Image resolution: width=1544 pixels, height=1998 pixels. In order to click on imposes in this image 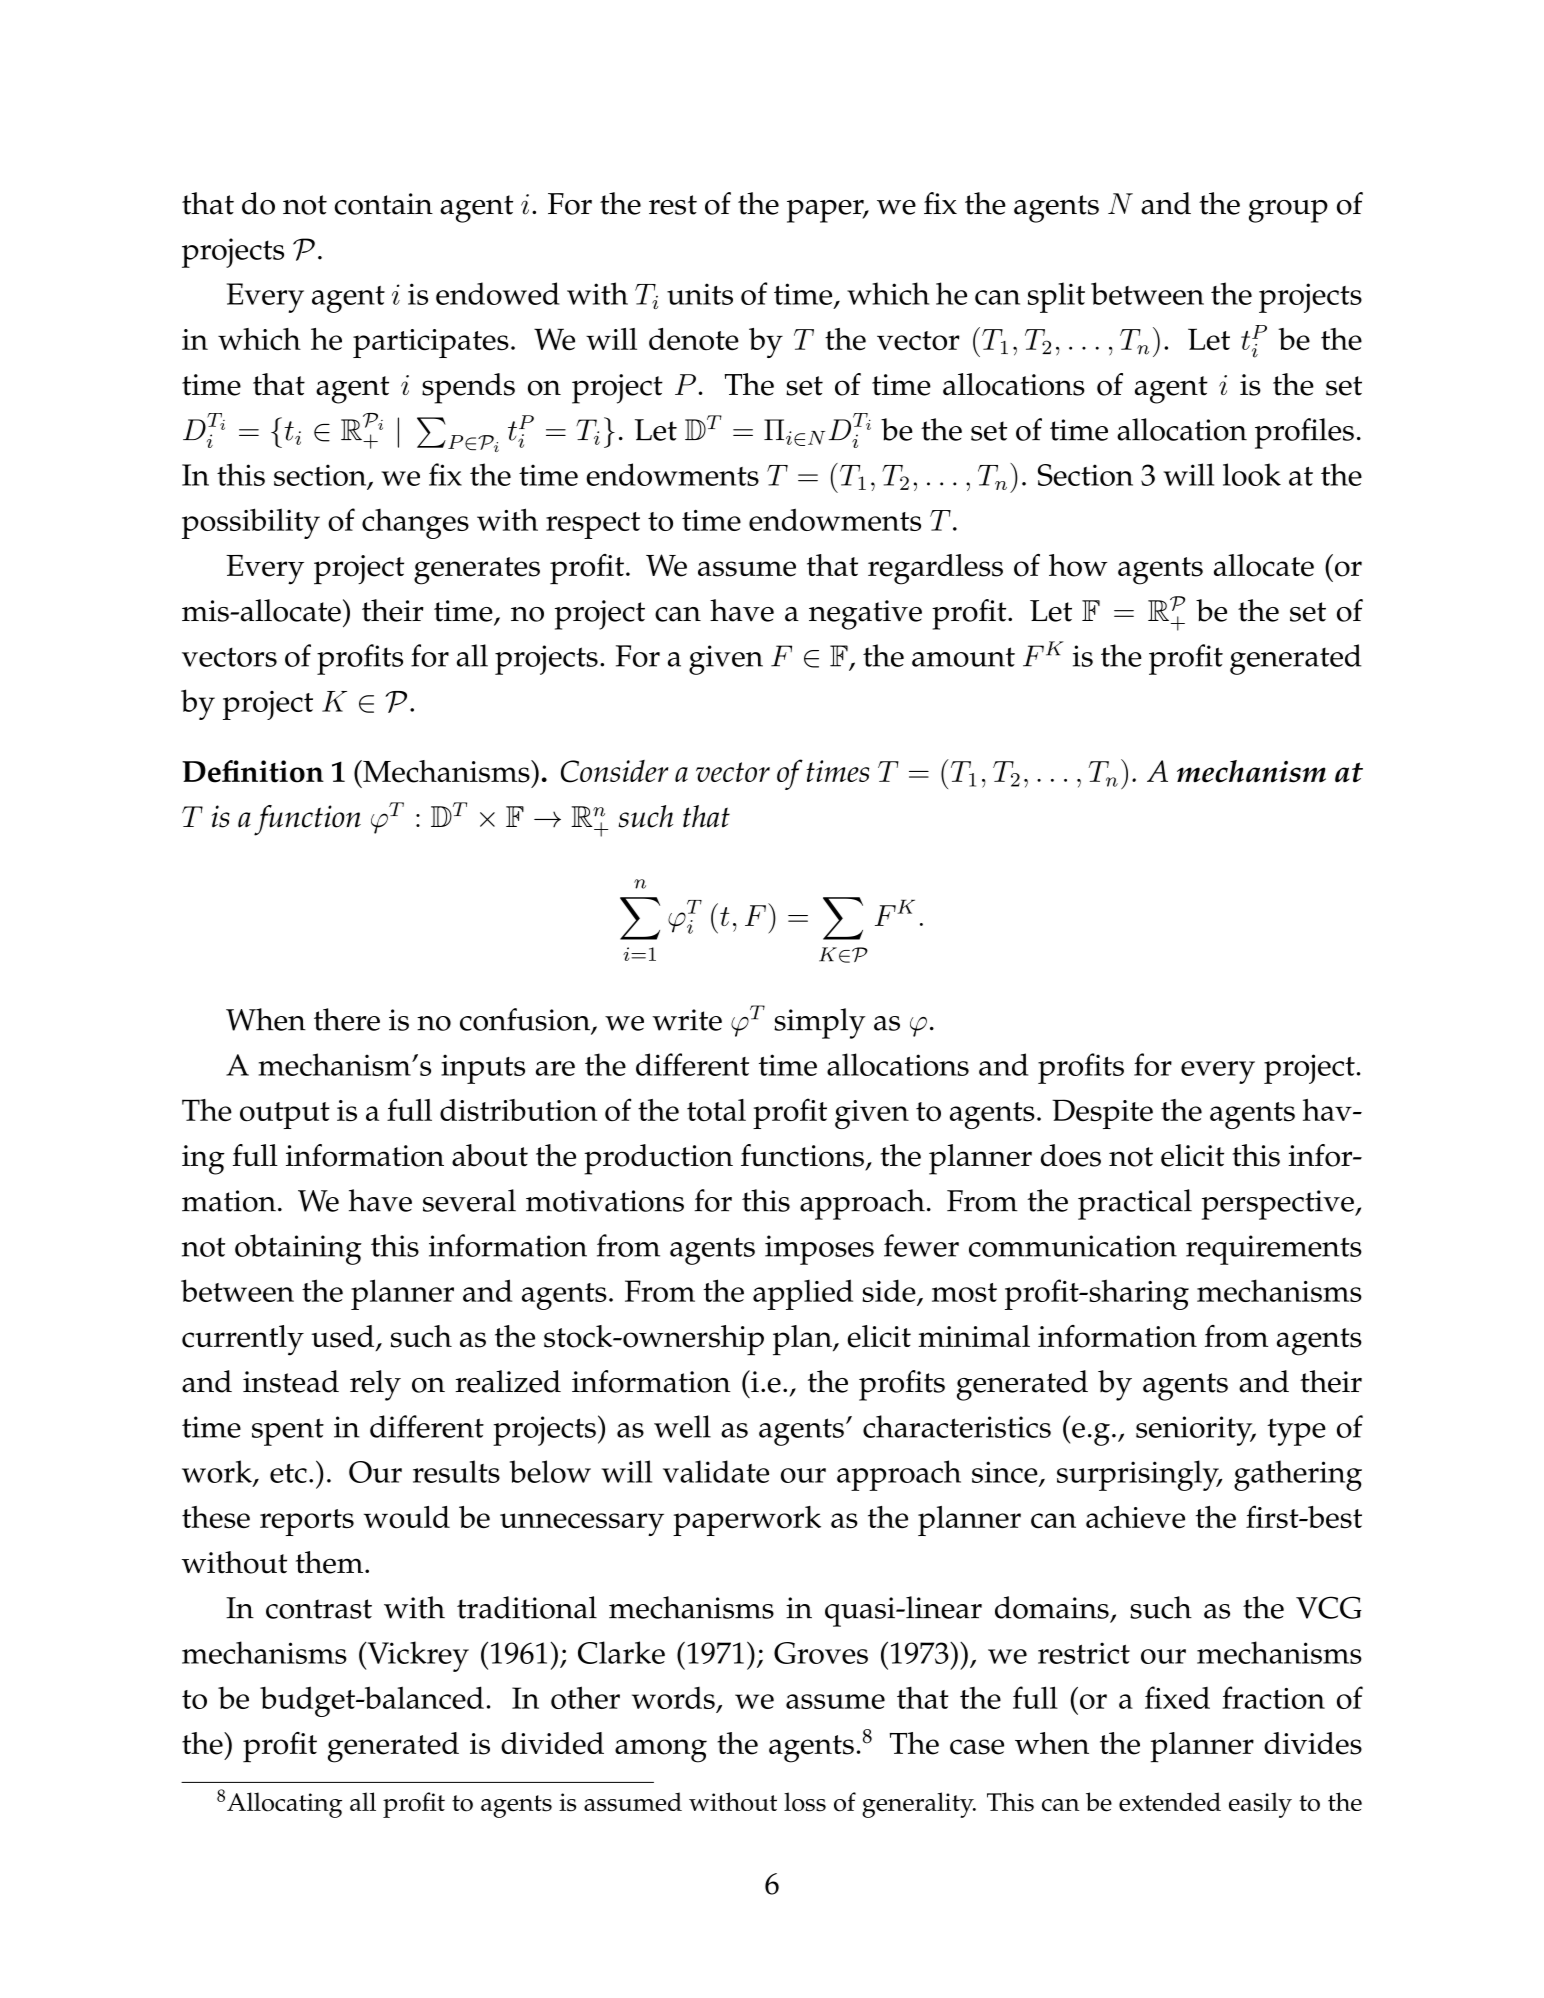, I will do `click(819, 1250)`.
